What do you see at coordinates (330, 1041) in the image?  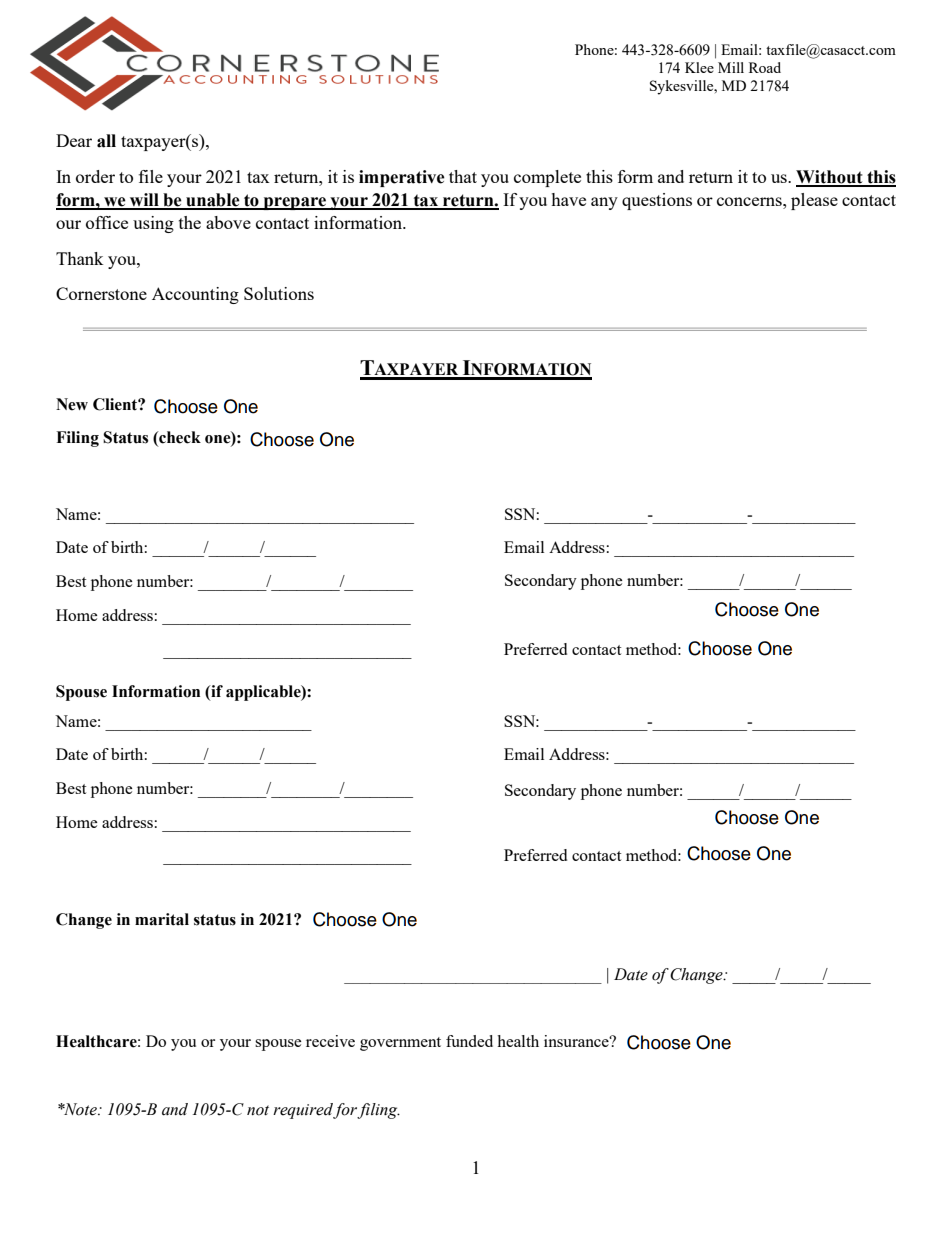 I see `receive` at bounding box center [330, 1041].
